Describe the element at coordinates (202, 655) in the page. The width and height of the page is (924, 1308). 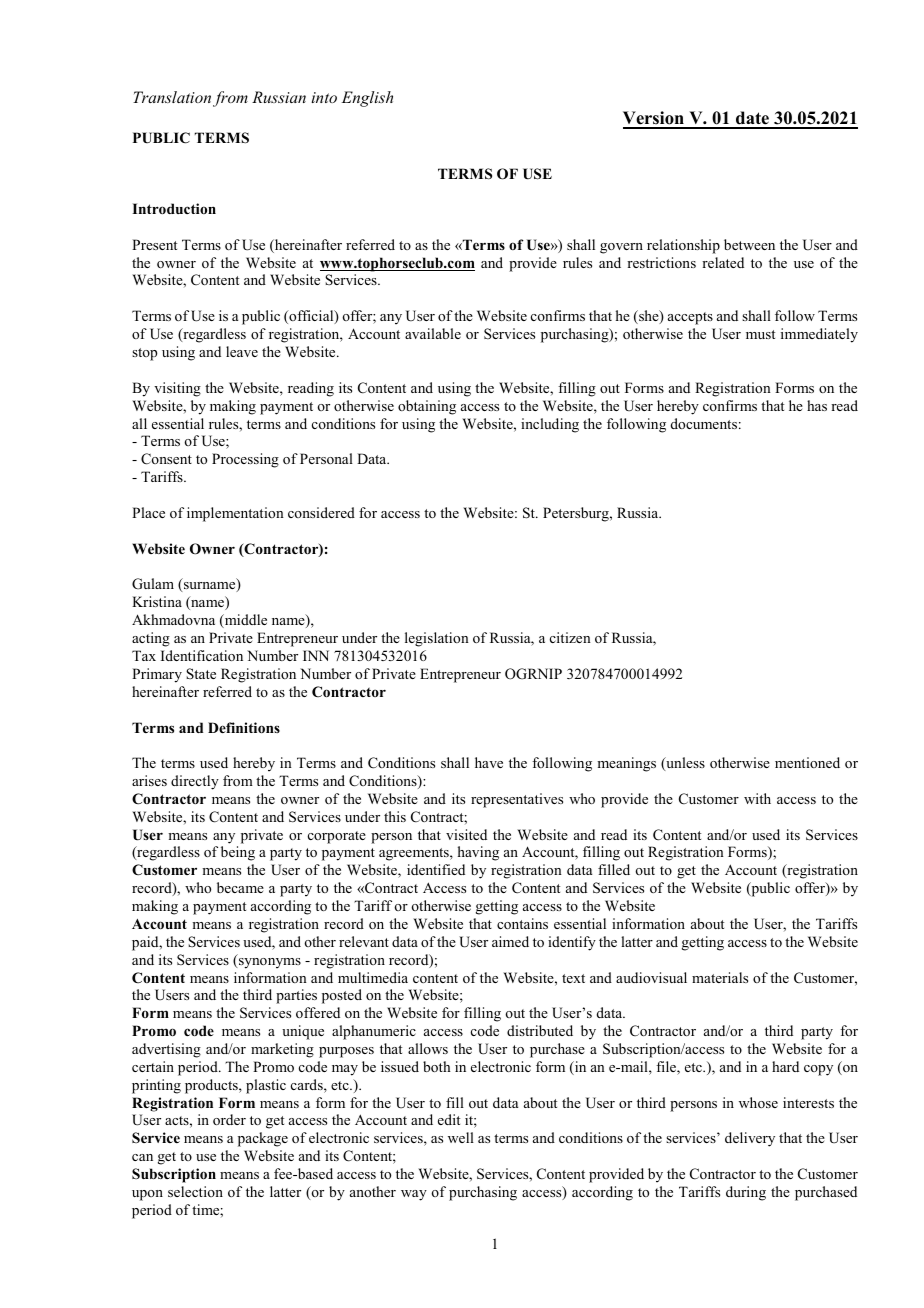
I see `Identification` at that location.
